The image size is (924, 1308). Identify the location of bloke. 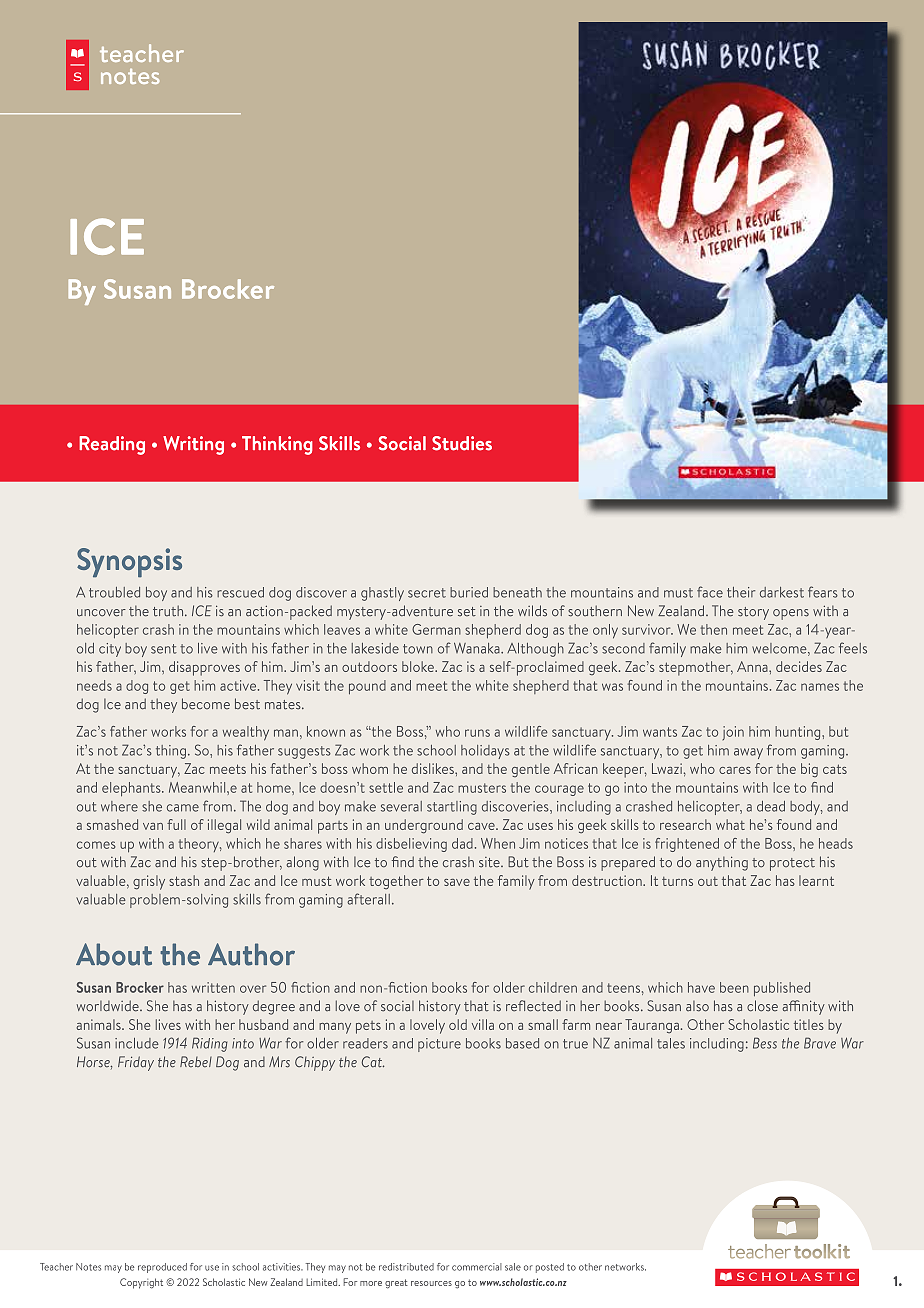
(419, 666).
